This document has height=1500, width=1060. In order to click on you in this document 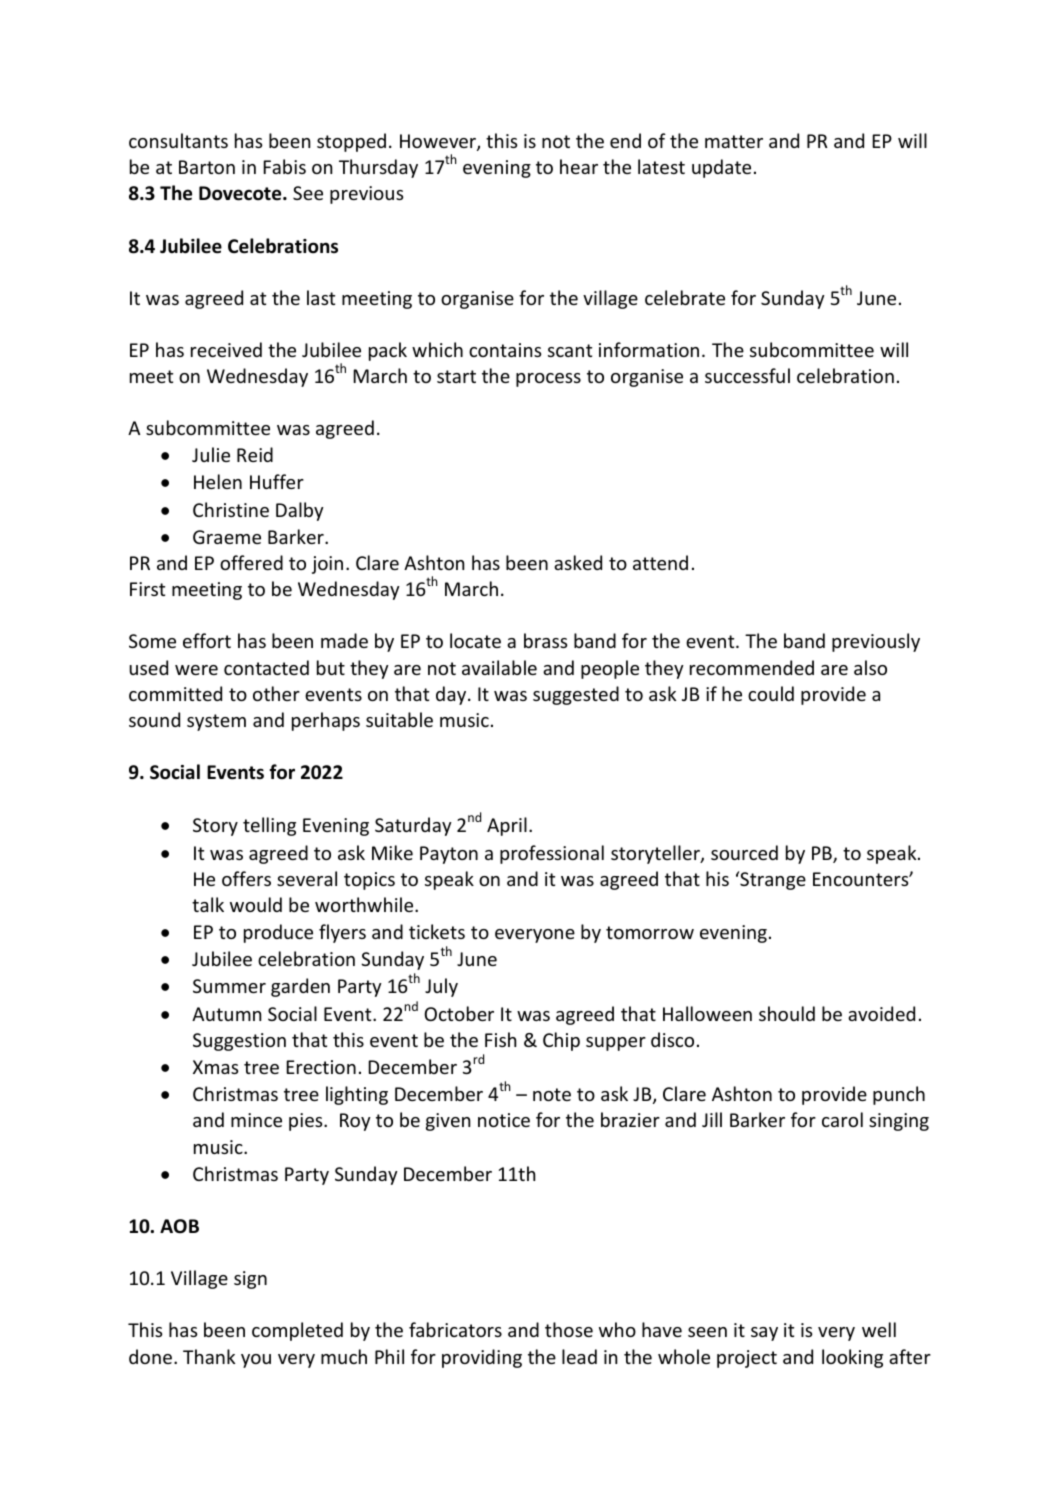, I will do `click(256, 1361)`.
